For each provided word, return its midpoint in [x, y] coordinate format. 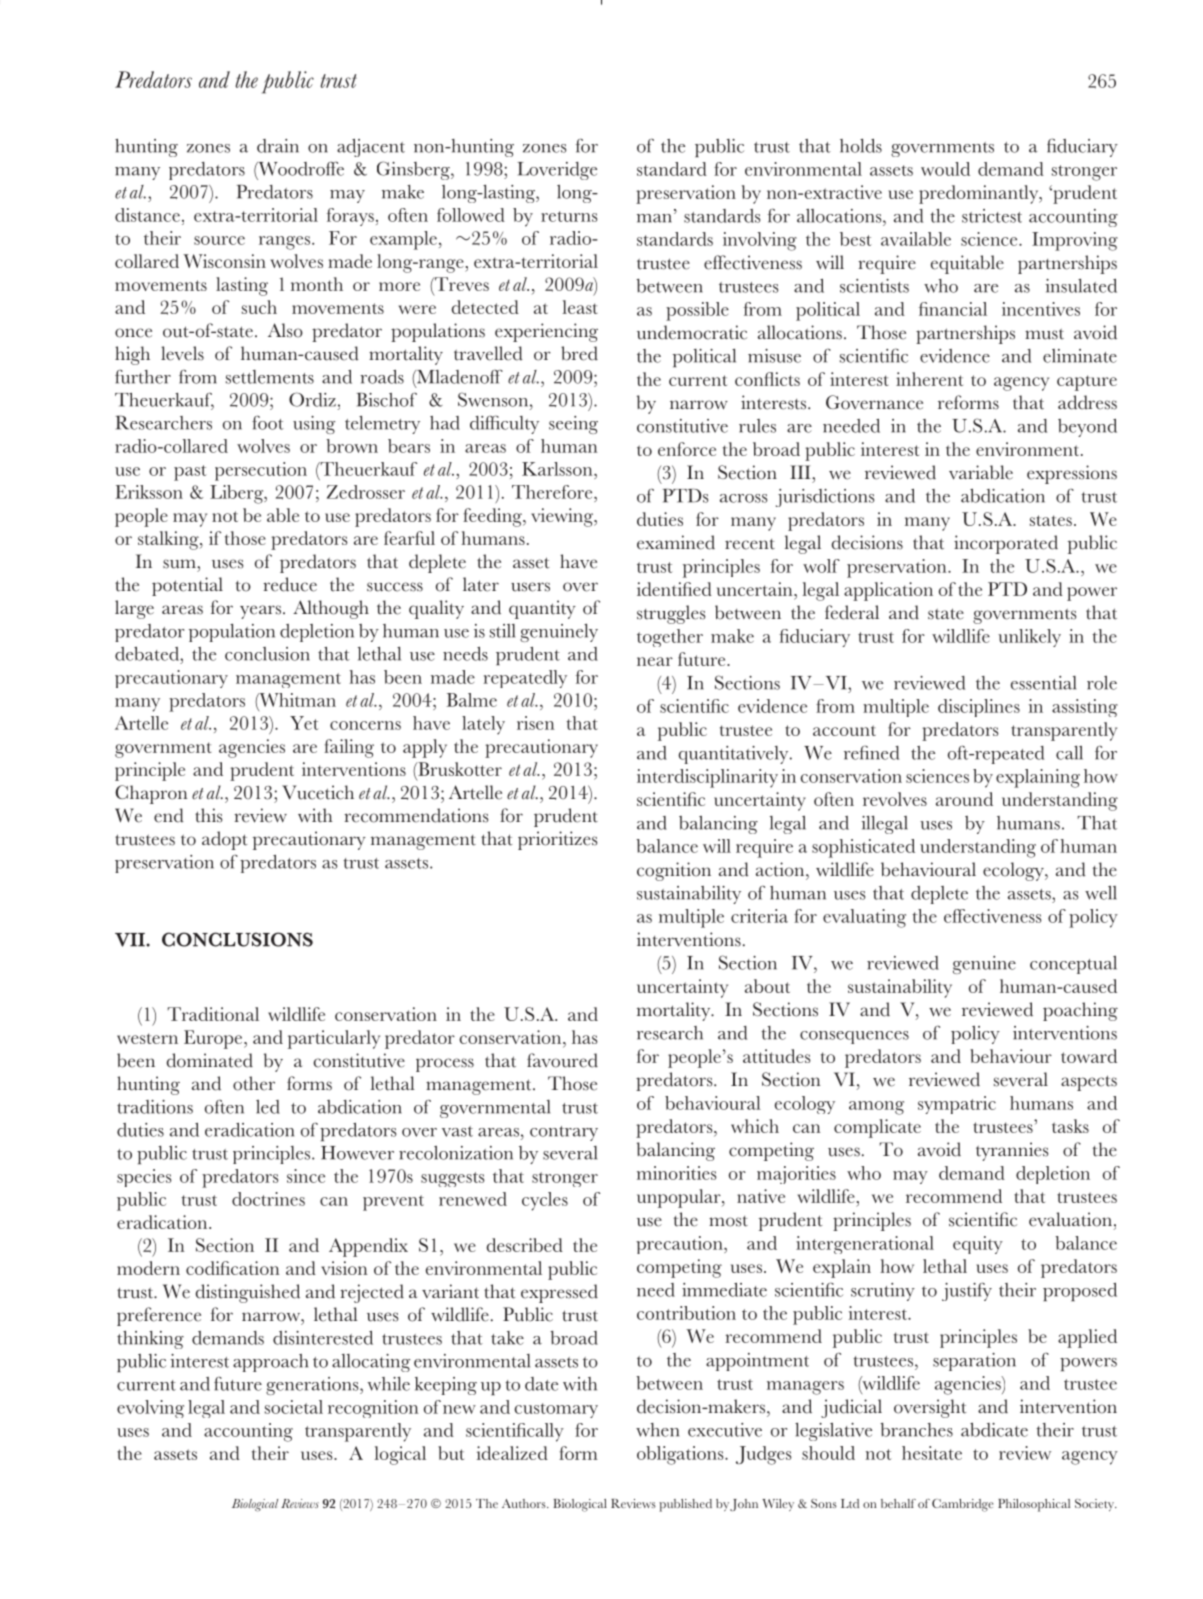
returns [569, 216]
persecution [261, 471]
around [964, 799]
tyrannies [1012, 1151]
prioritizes [557, 840]
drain [278, 146]
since [306, 1176]
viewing [563, 517]
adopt [225, 840]
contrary [564, 1133]
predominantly [980, 194]
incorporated [1006, 544]
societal [294, 1407]
